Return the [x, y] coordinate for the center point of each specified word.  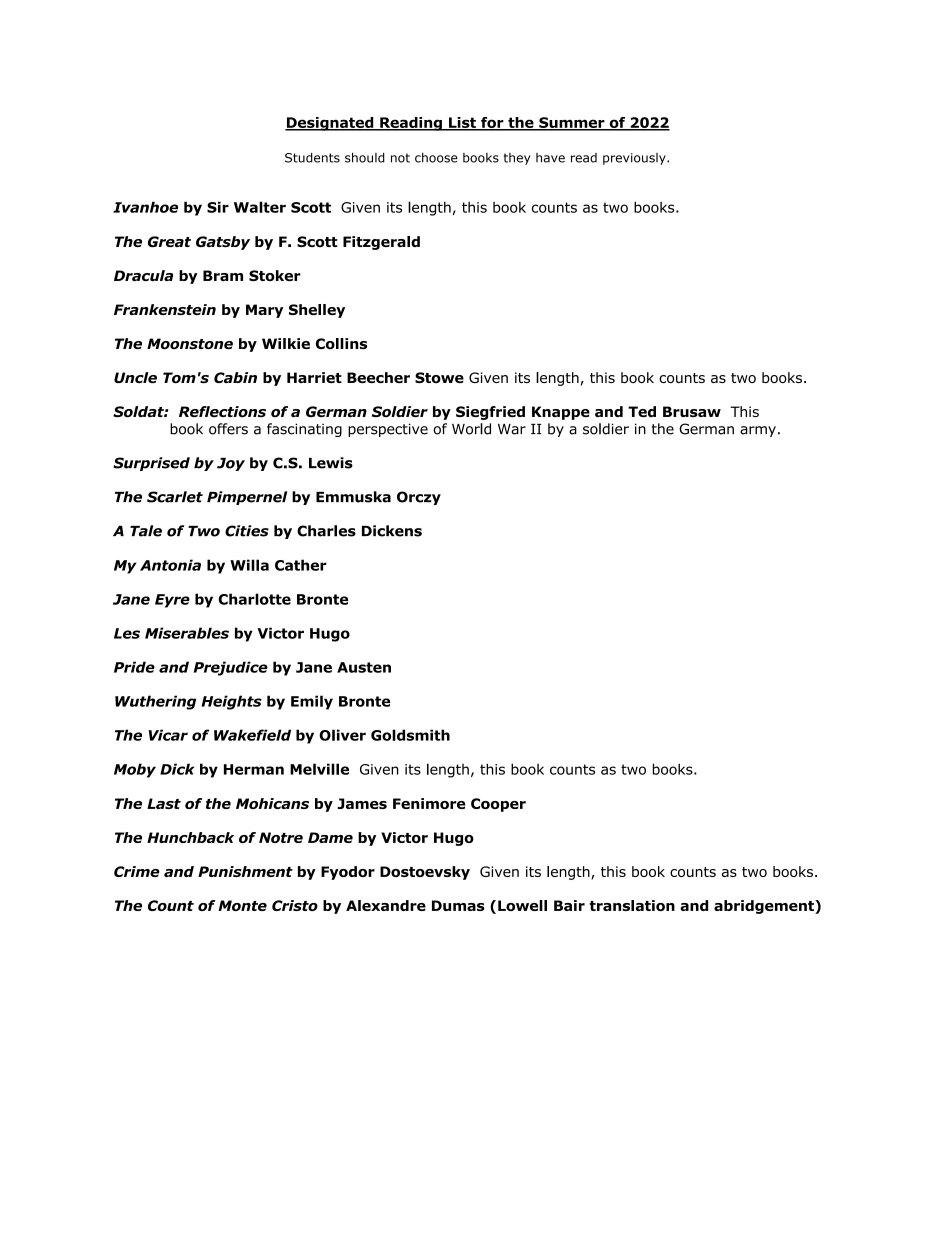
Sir [218, 207]
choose [436, 158]
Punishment [245, 871]
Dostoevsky [425, 873]
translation [632, 905]
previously [635, 159]
